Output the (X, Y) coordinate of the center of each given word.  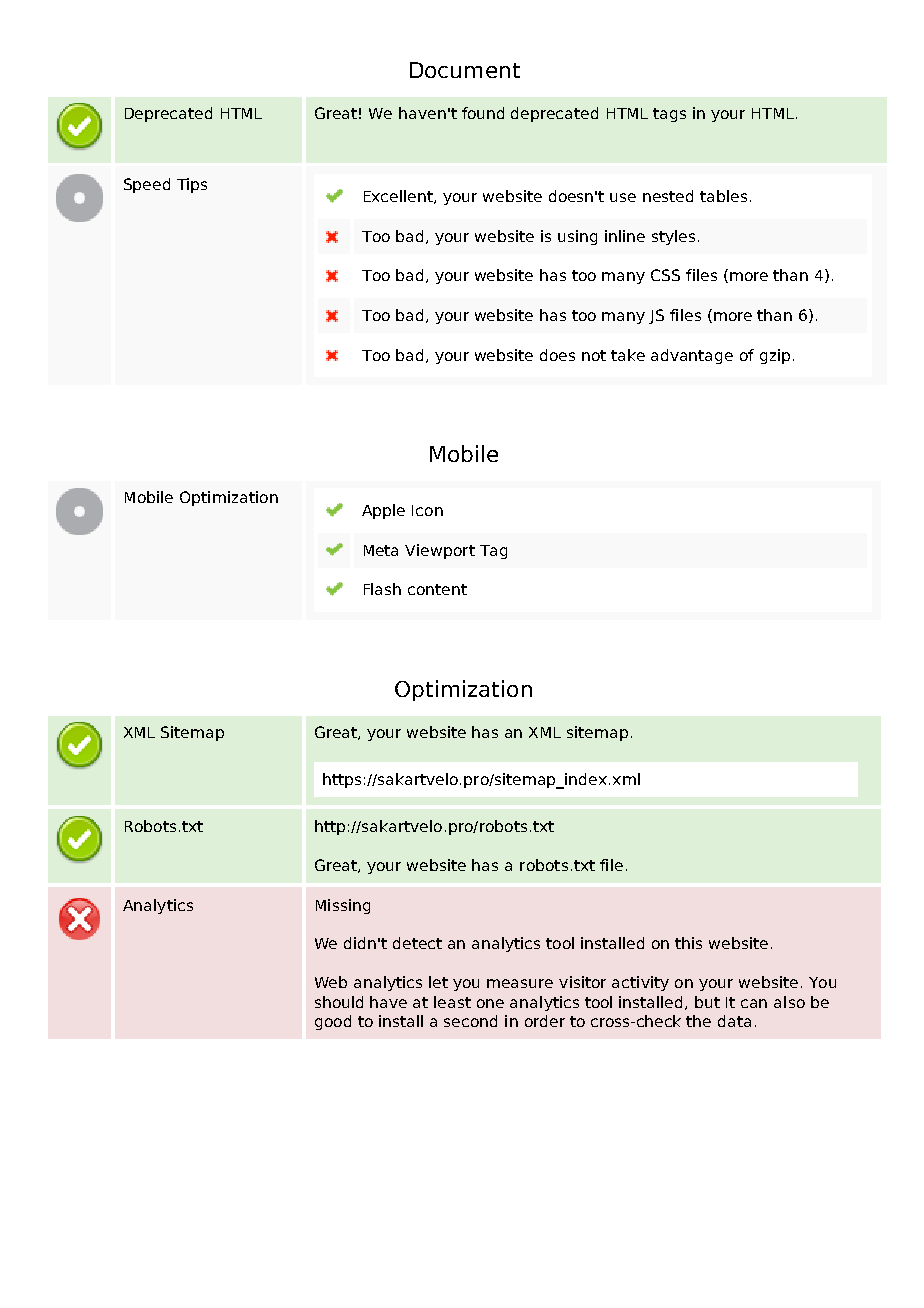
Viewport (440, 551)
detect (417, 943)
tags (669, 115)
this (688, 943)
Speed (147, 185)
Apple (383, 511)
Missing (343, 906)
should (339, 1002)
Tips (192, 185)
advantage (692, 356)
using (577, 237)
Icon (427, 510)
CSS (665, 275)
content (437, 589)
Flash (382, 589)
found (483, 113)
